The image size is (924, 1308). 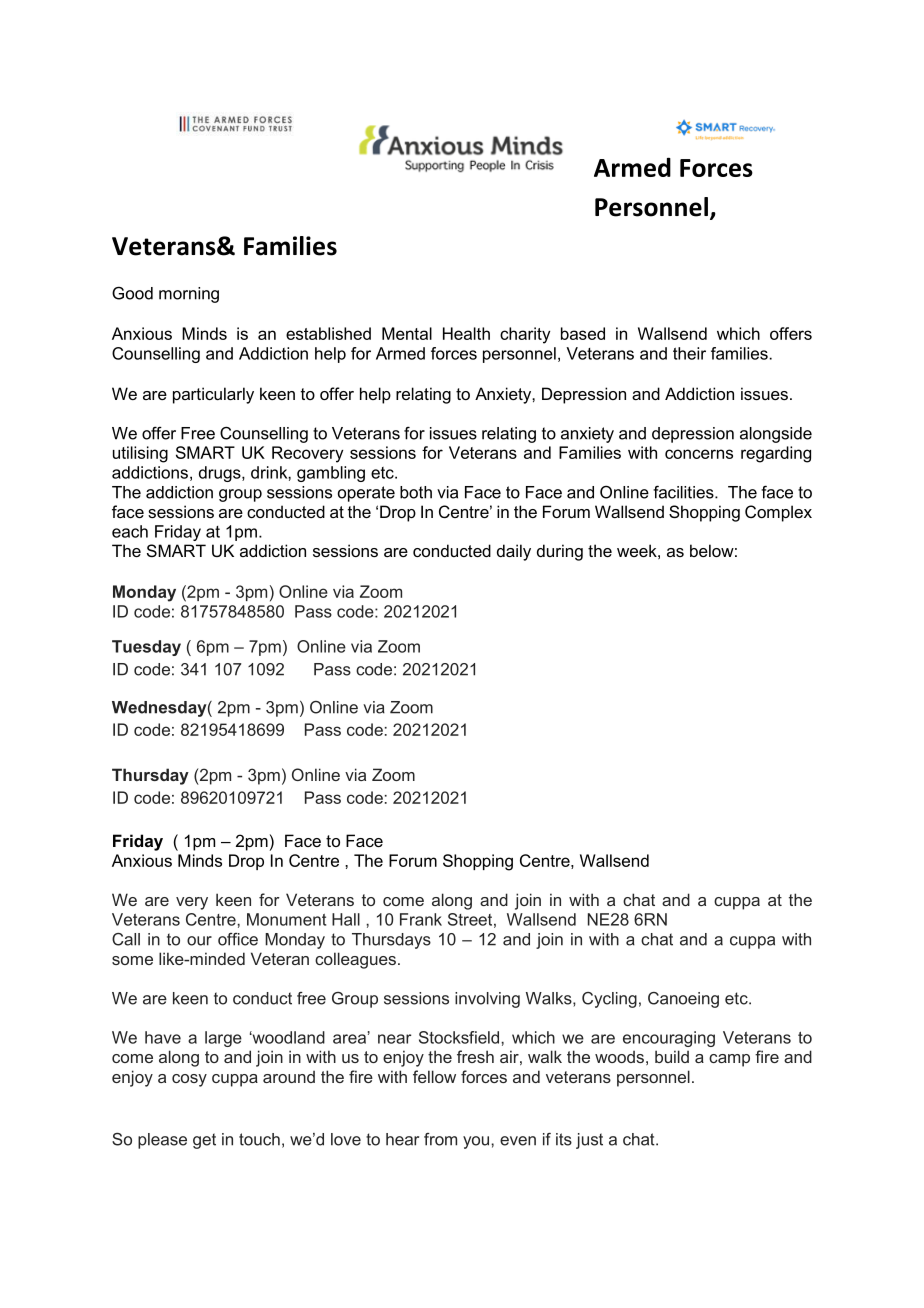 What do you see at coordinates (514, 552) in the document?
I see `daily` at bounding box center [514, 552].
